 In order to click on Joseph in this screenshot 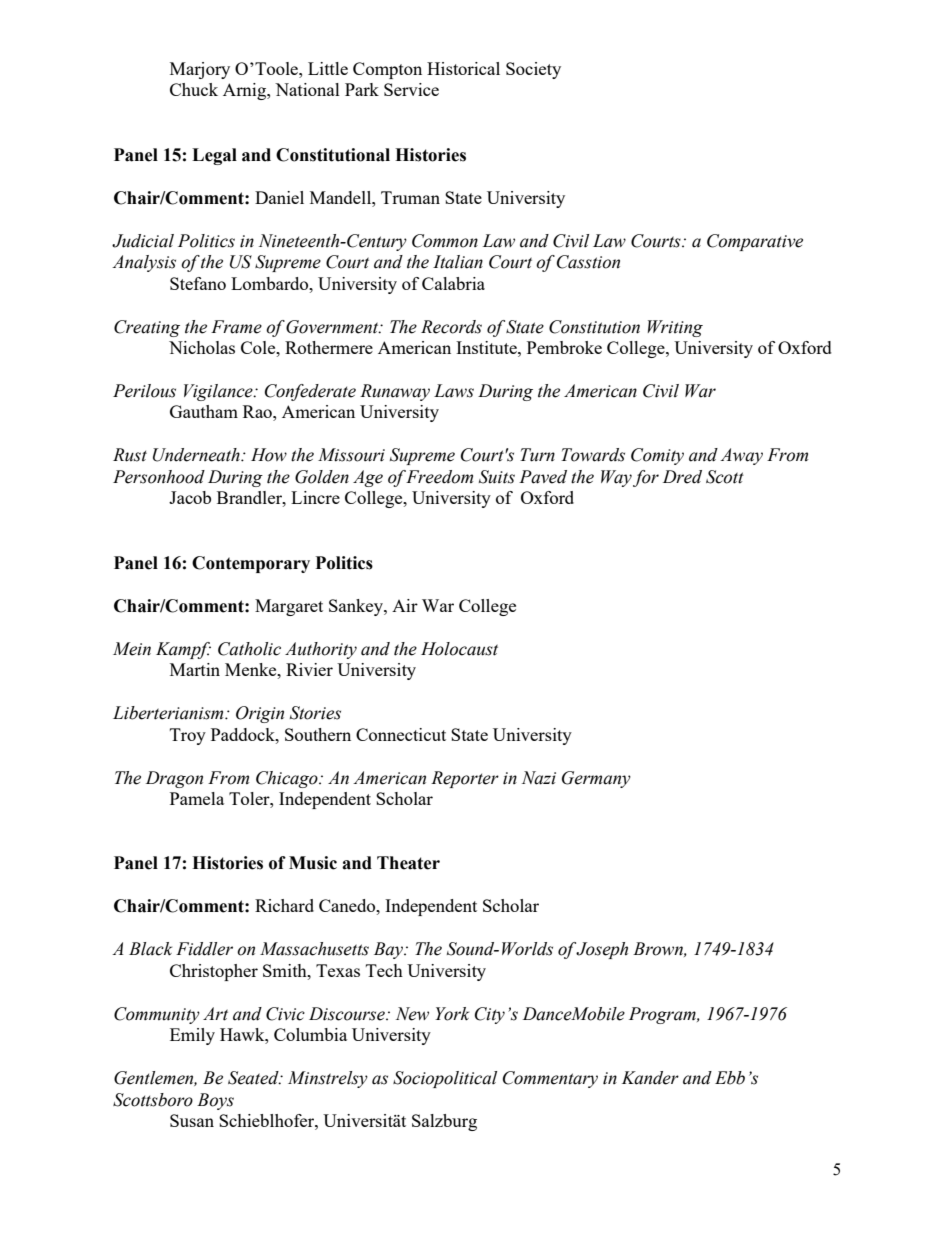, I will do `click(602, 950)`.
